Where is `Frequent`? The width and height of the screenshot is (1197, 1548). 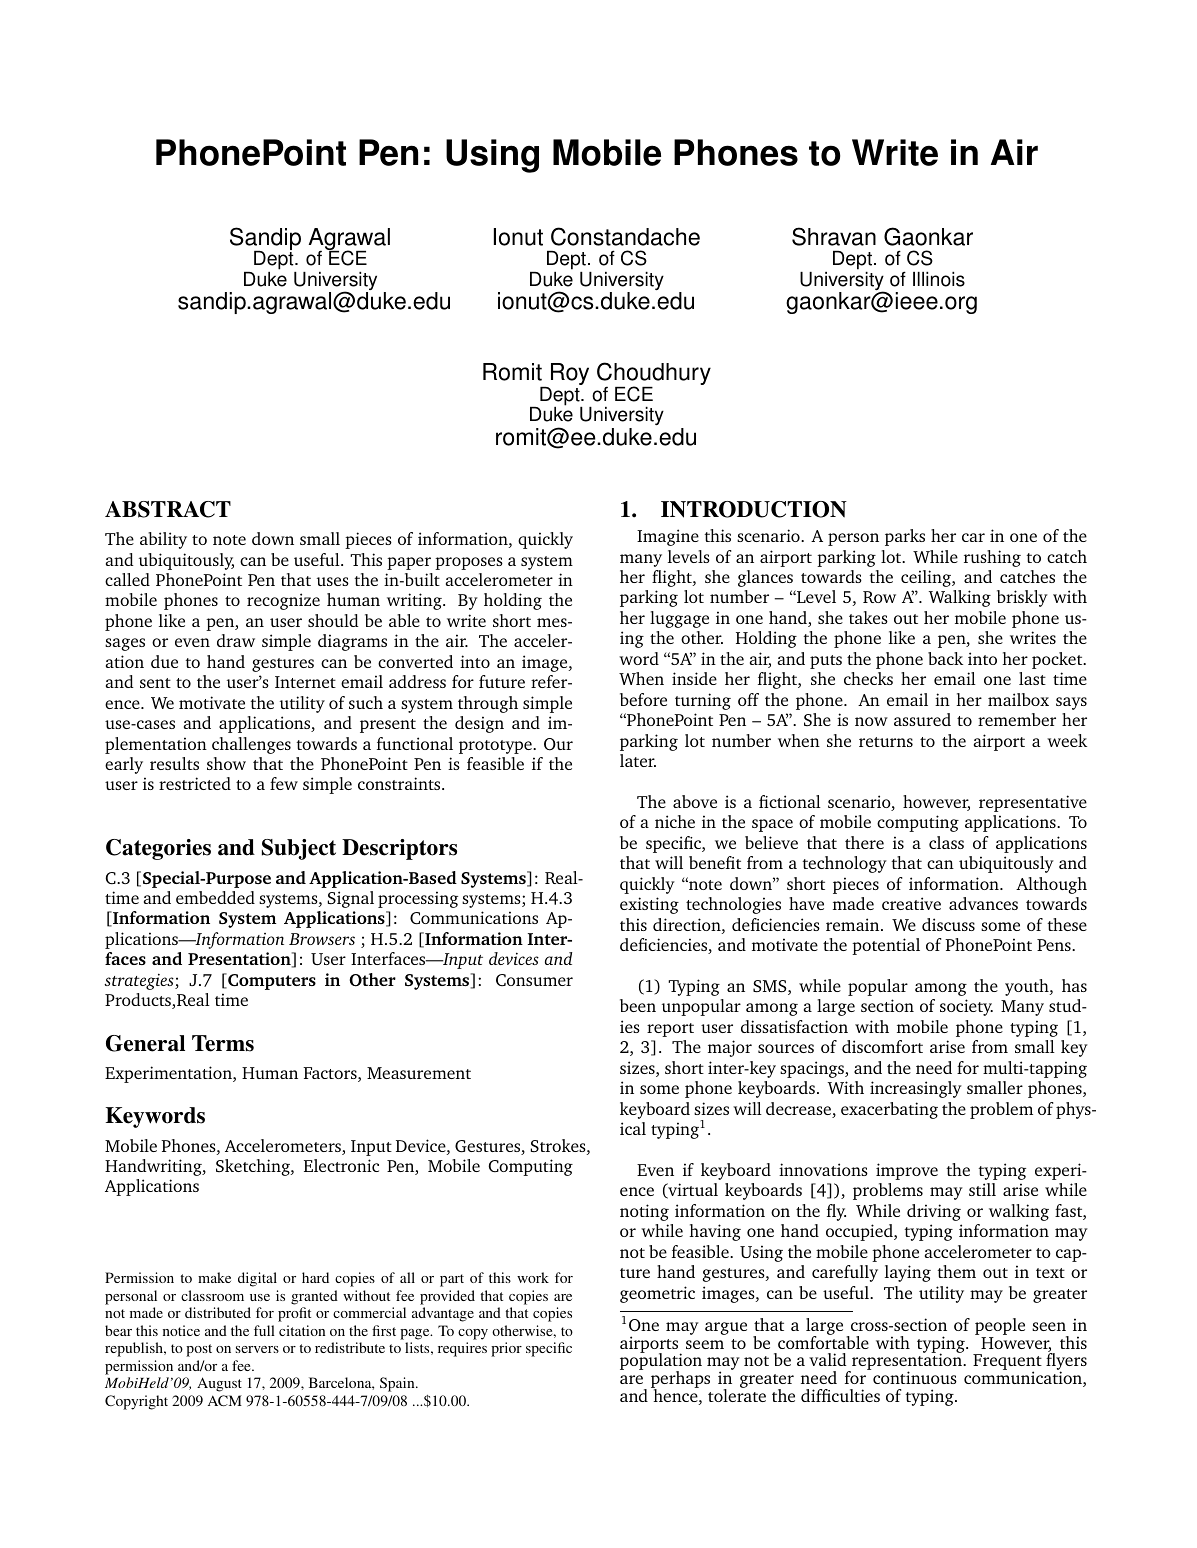 Frequent is located at coordinates (1007, 1363).
